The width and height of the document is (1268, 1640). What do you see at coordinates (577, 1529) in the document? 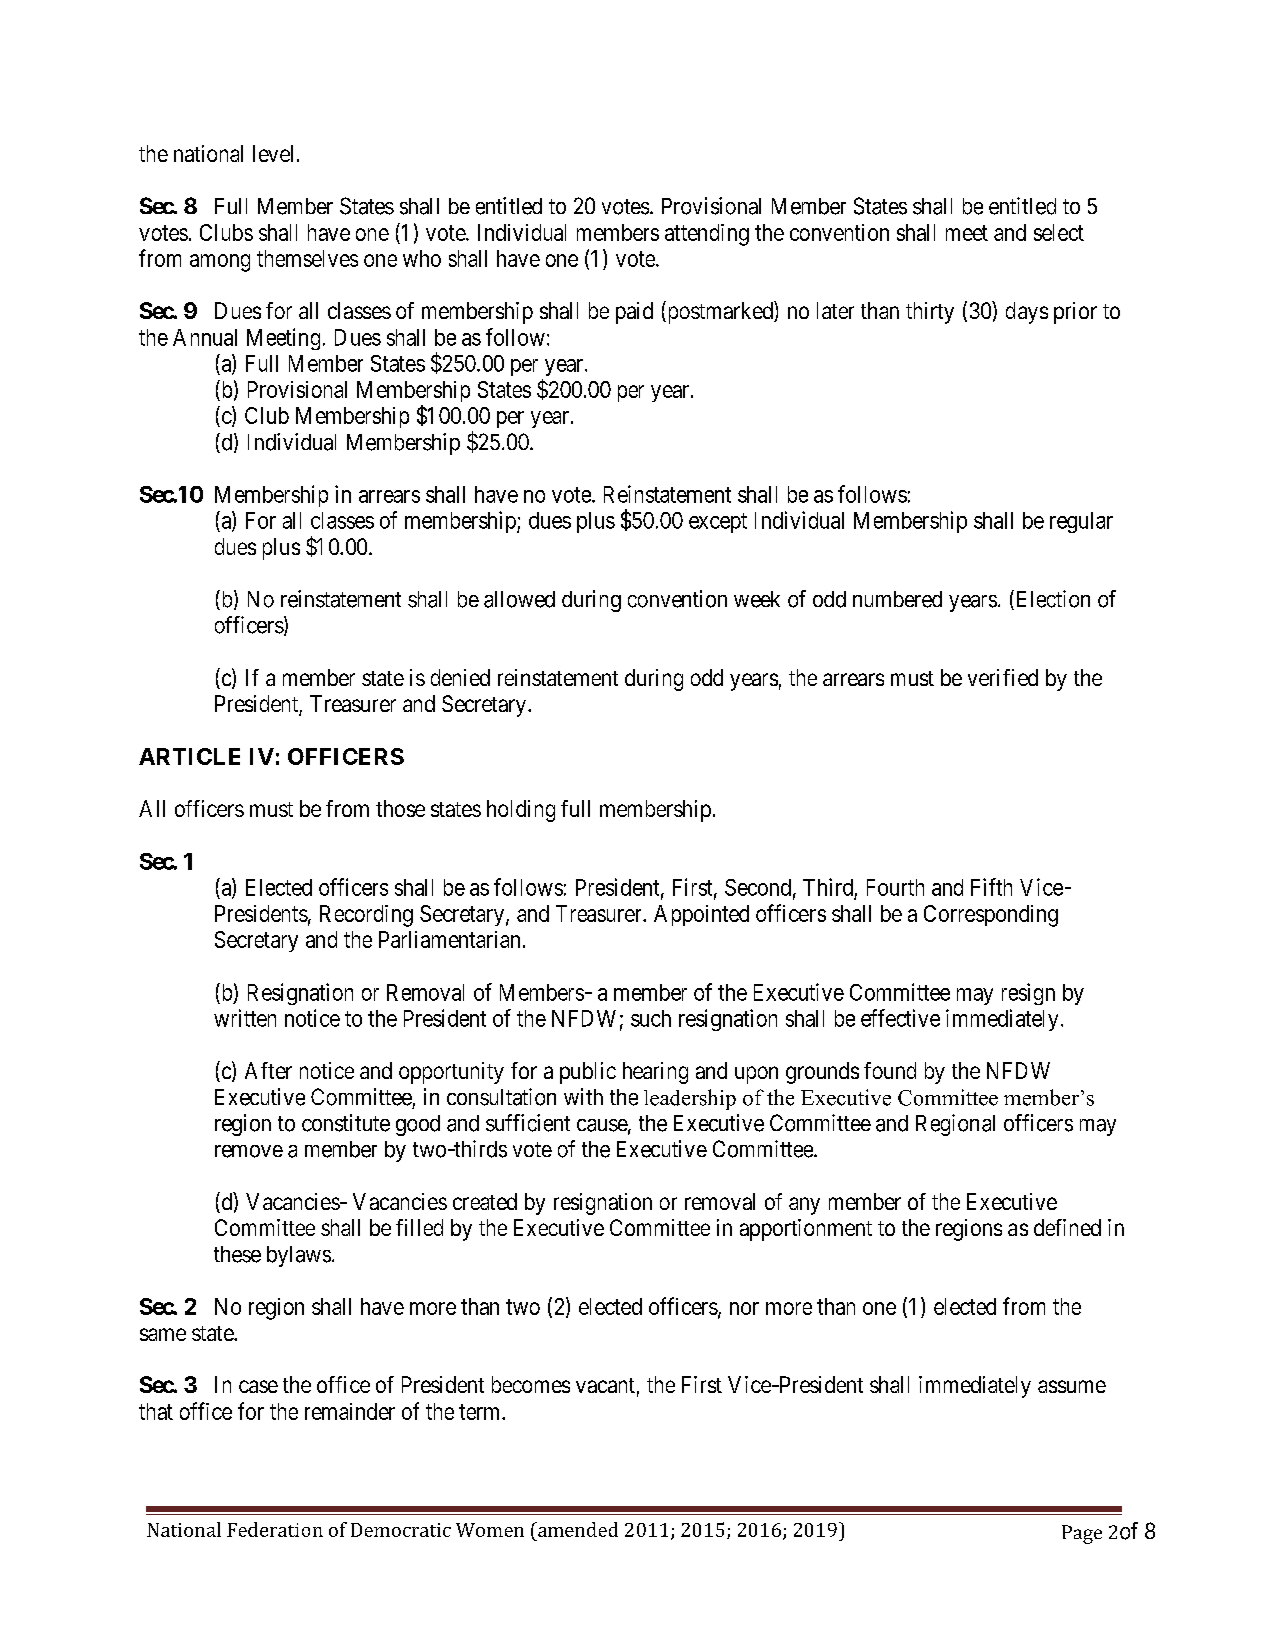
I see `amended` at bounding box center [577, 1529].
